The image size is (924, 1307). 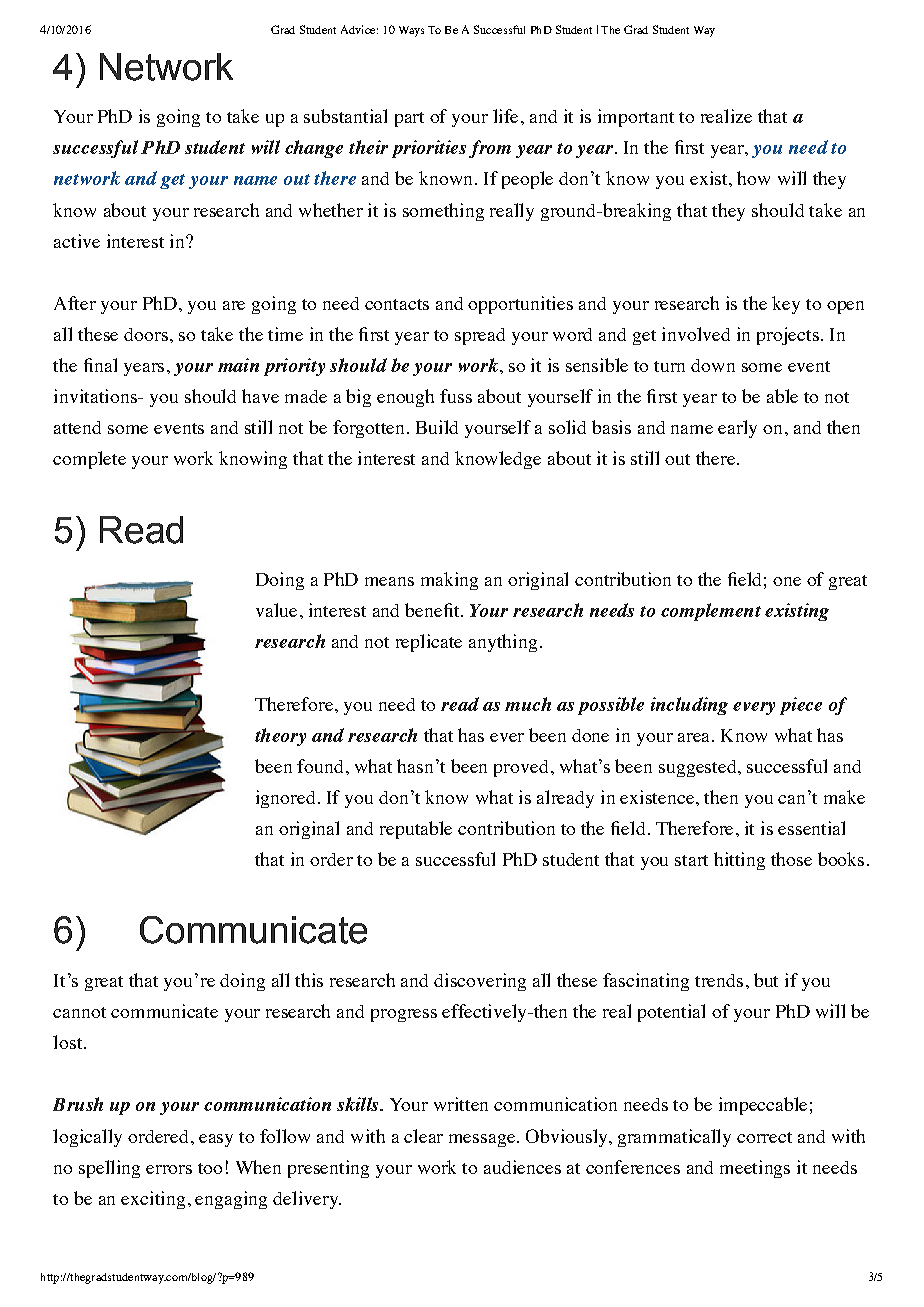 I want to click on replicate, so click(x=429, y=643).
